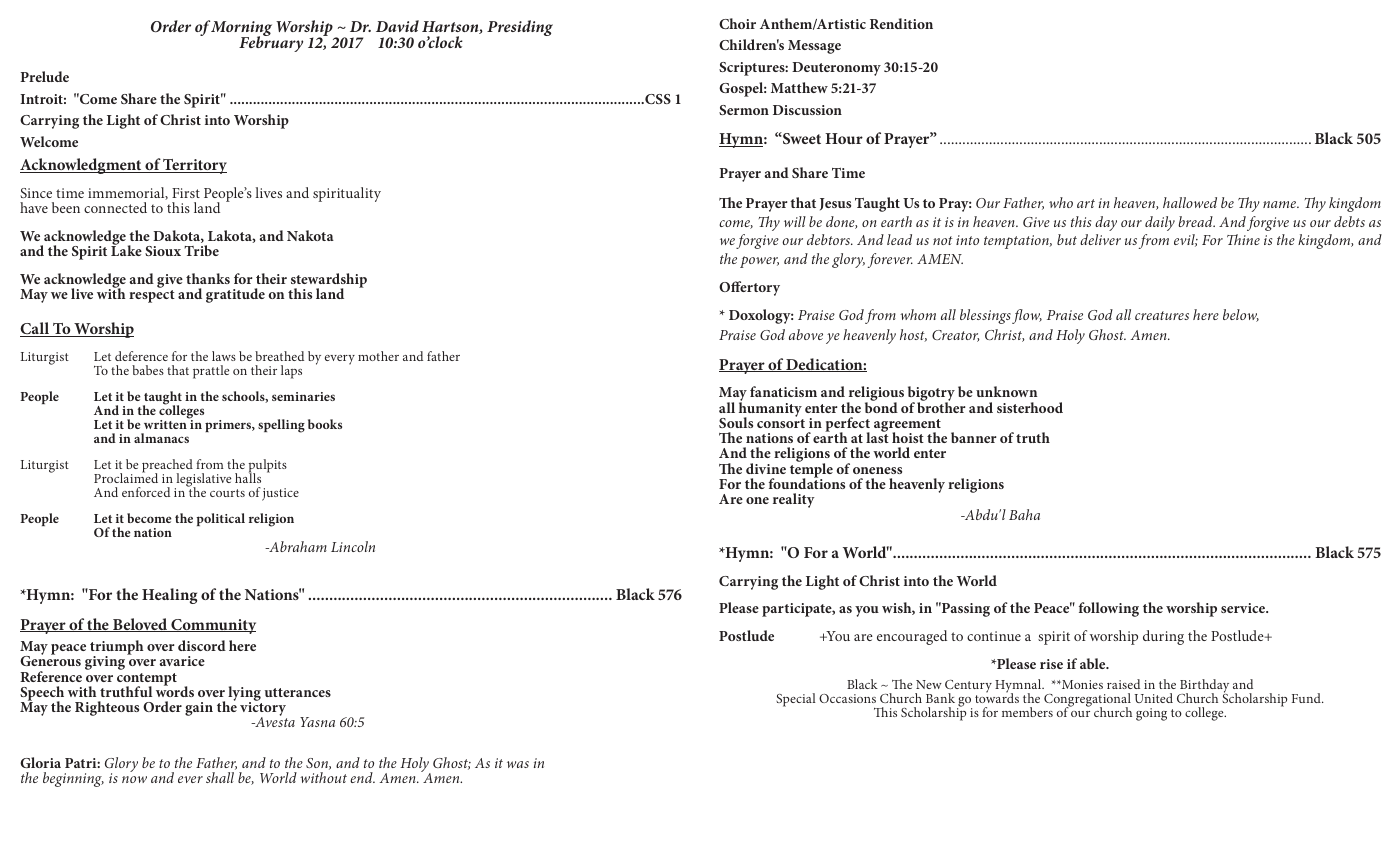  What do you see at coordinates (1030, 407) in the screenshot?
I see `sisterhood` at bounding box center [1030, 407].
